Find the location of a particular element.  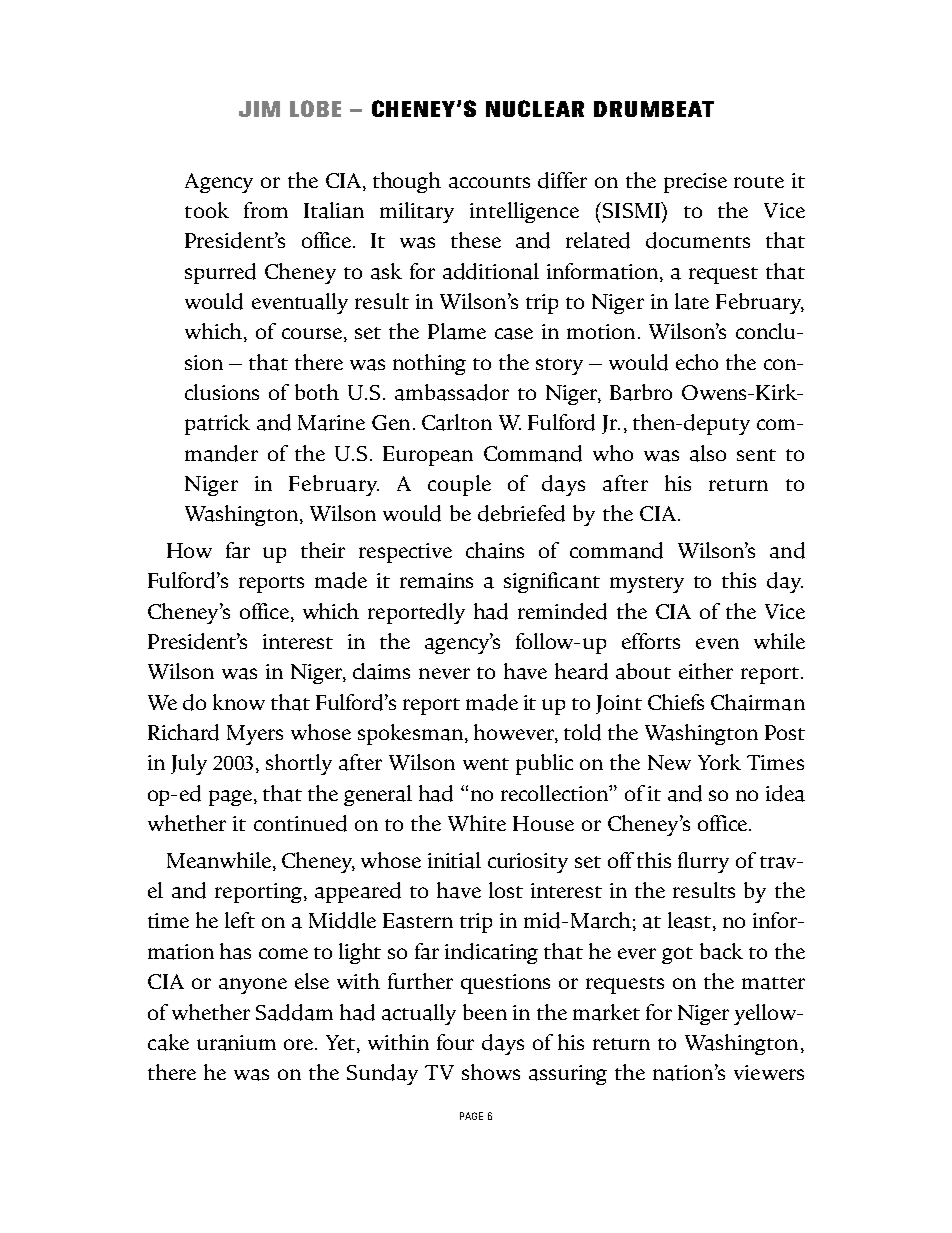

accounts is located at coordinates (489, 182).
